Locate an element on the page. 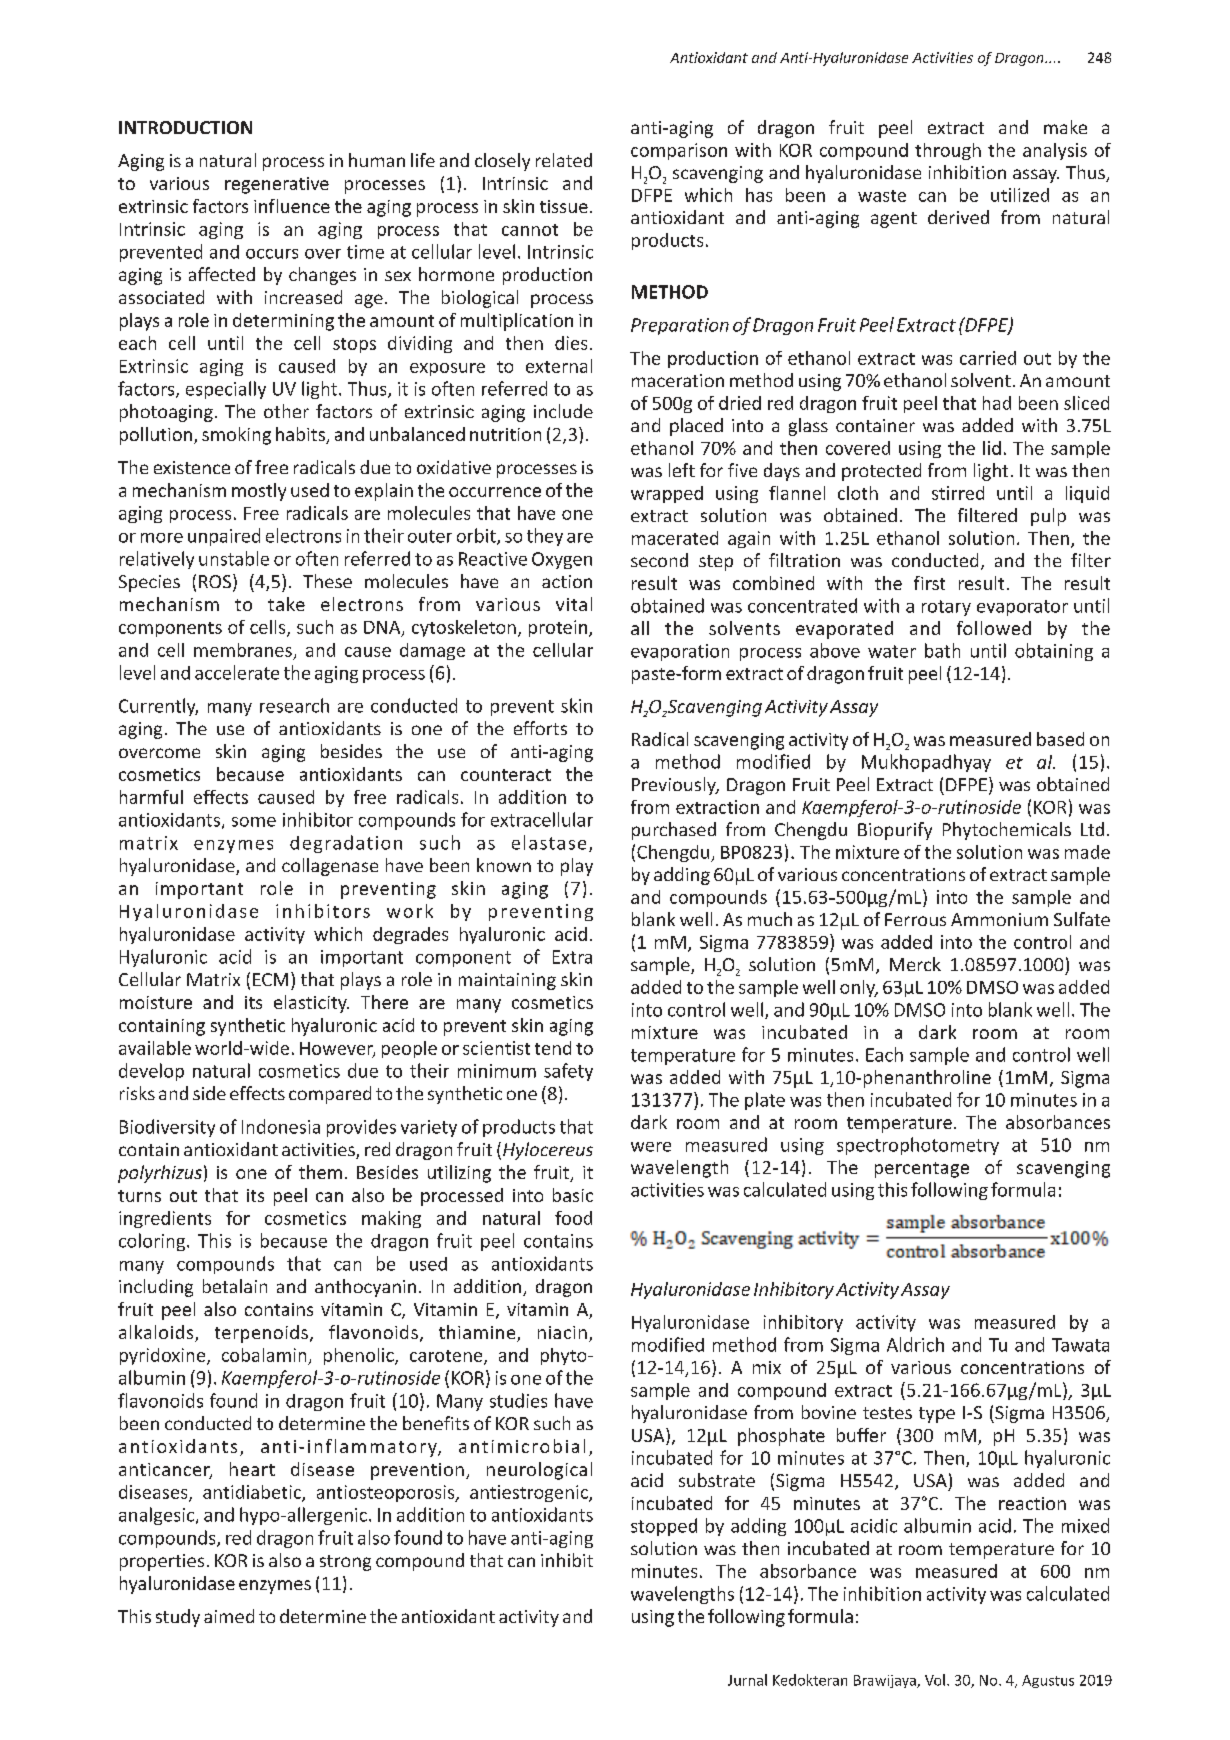  stopped is located at coordinates (664, 1527).
